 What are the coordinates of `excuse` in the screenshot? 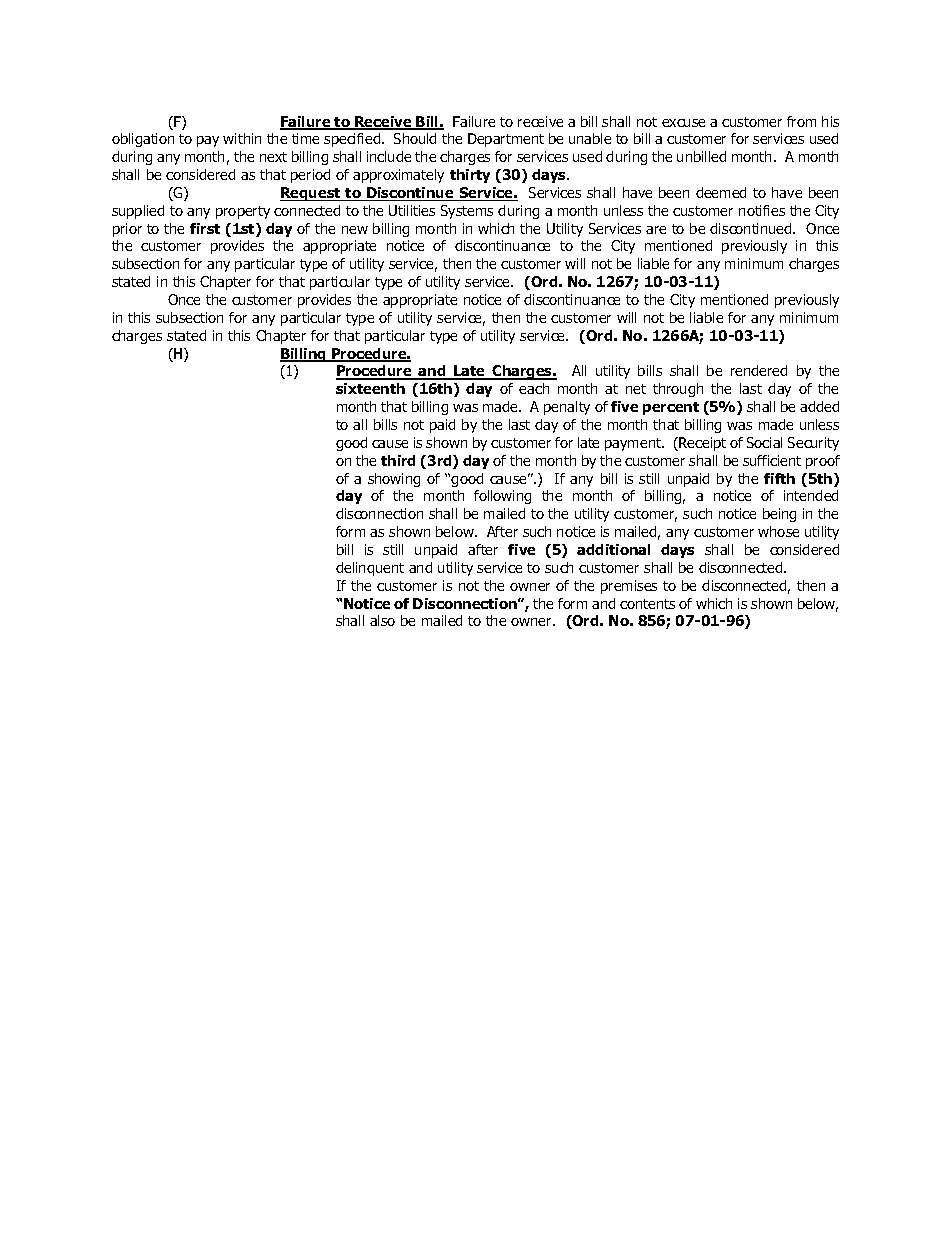 It's located at (683, 123).
